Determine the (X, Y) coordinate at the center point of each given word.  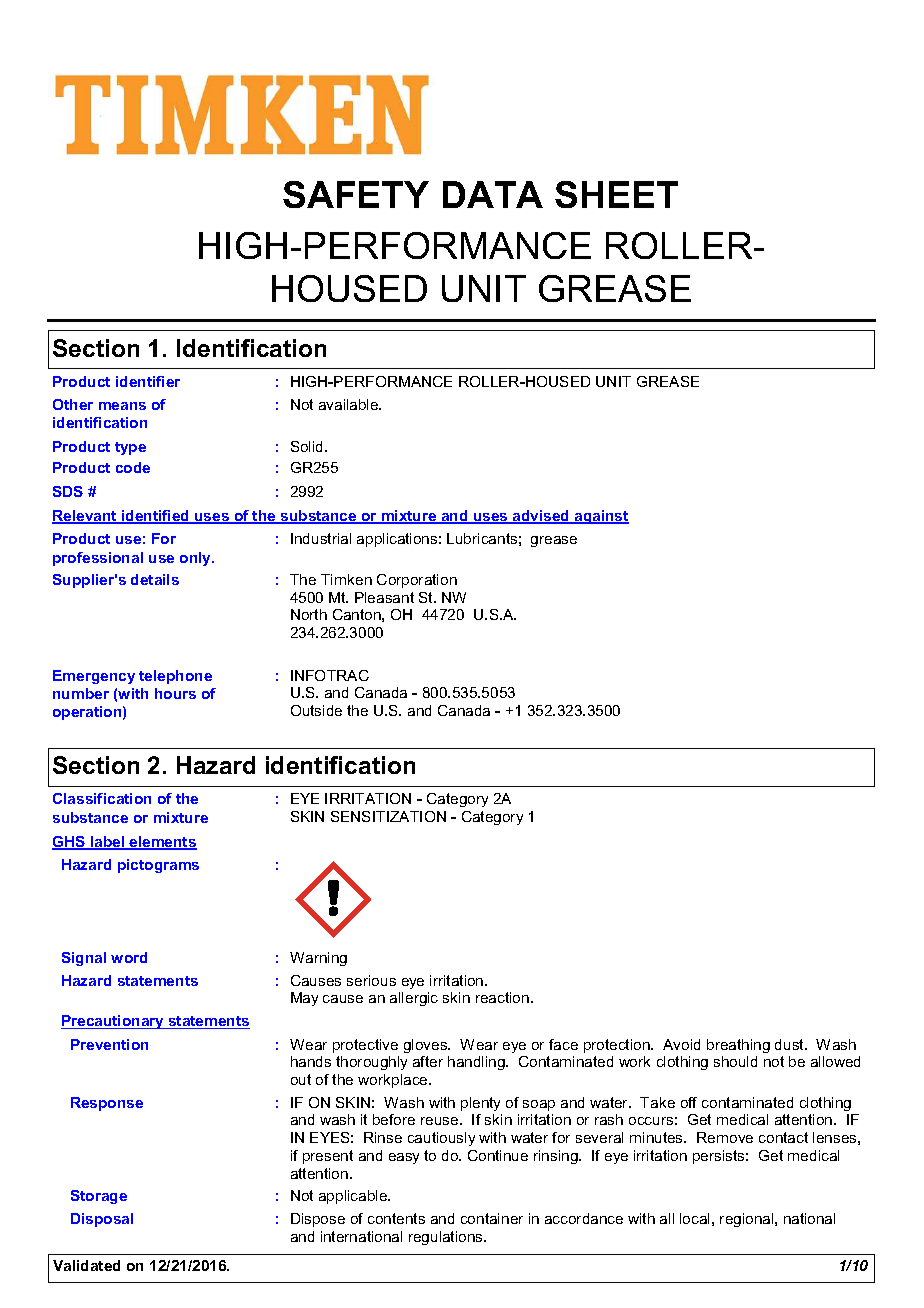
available (350, 404)
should (735, 1061)
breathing (738, 1046)
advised (541, 517)
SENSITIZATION (388, 816)
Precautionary (113, 1022)
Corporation (417, 581)
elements (162, 843)
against (601, 517)
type (130, 448)
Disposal (102, 1220)
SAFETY (356, 194)
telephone (175, 677)
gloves (427, 1046)
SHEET (616, 194)
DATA (493, 194)
